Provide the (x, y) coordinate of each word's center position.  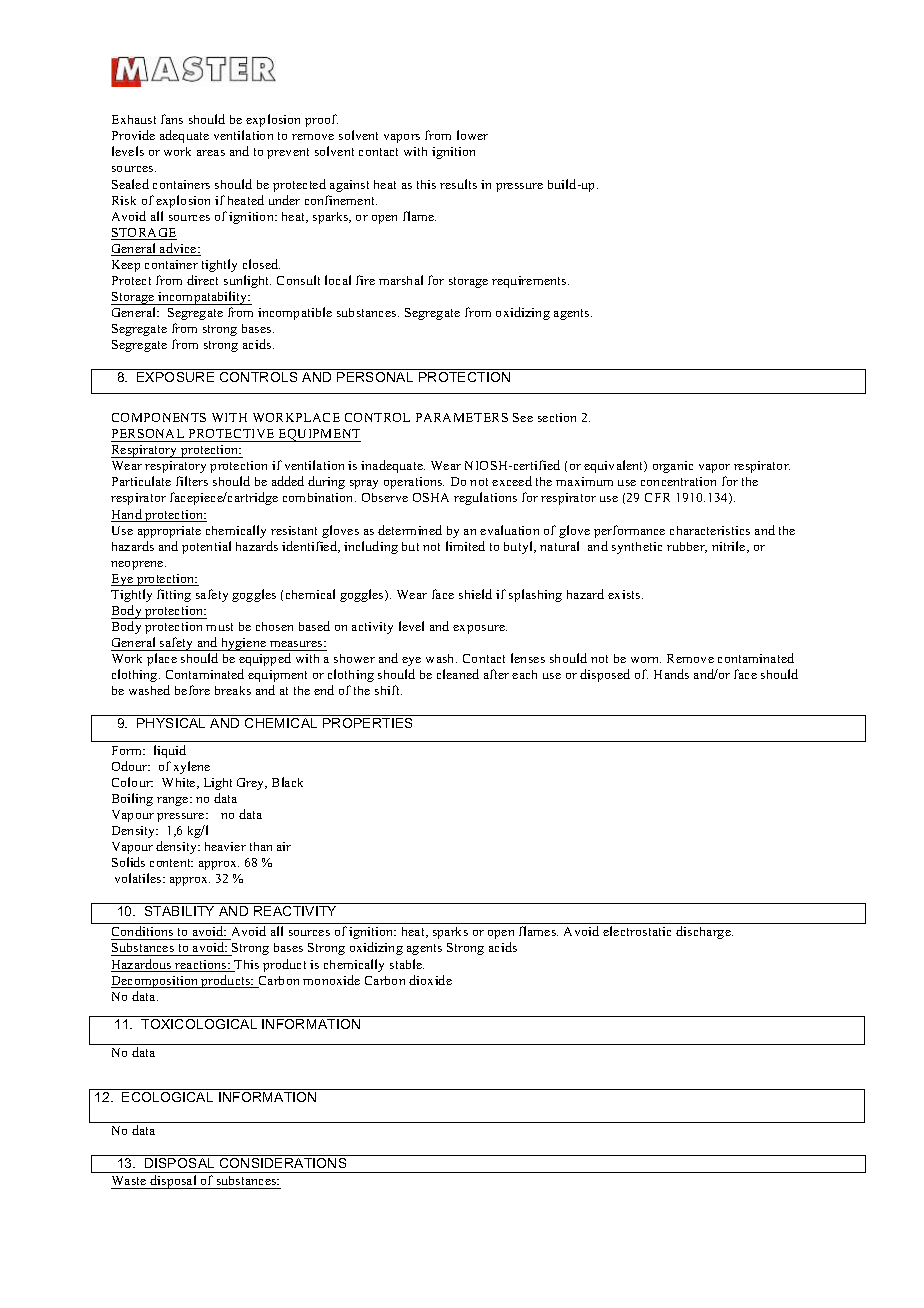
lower (472, 135)
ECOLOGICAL (167, 1097)
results (458, 184)
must (219, 627)
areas (211, 153)
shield (475, 594)
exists (625, 594)
